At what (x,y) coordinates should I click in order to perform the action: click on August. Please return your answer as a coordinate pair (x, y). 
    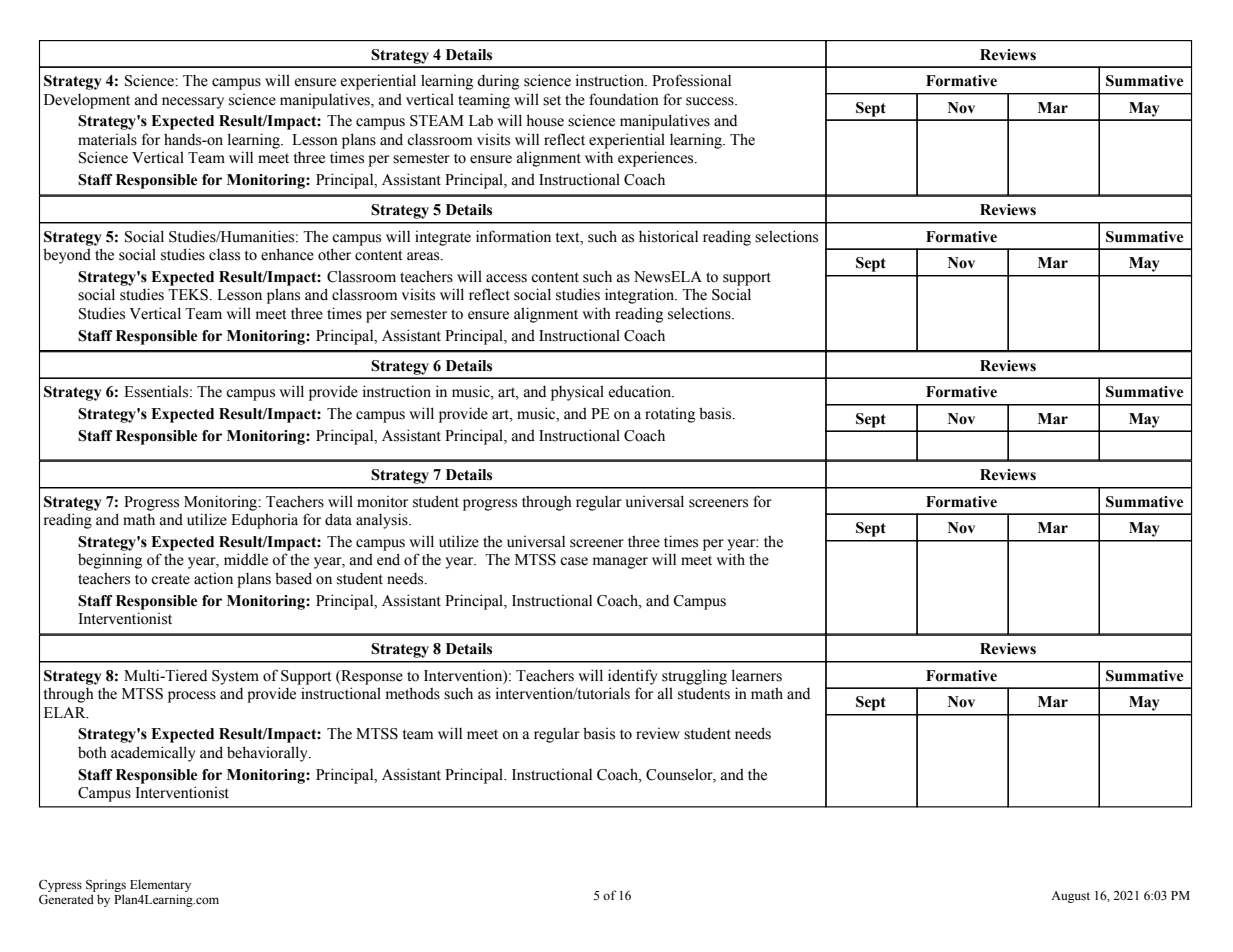
    Looking at the image, I should click on (1070, 897).
